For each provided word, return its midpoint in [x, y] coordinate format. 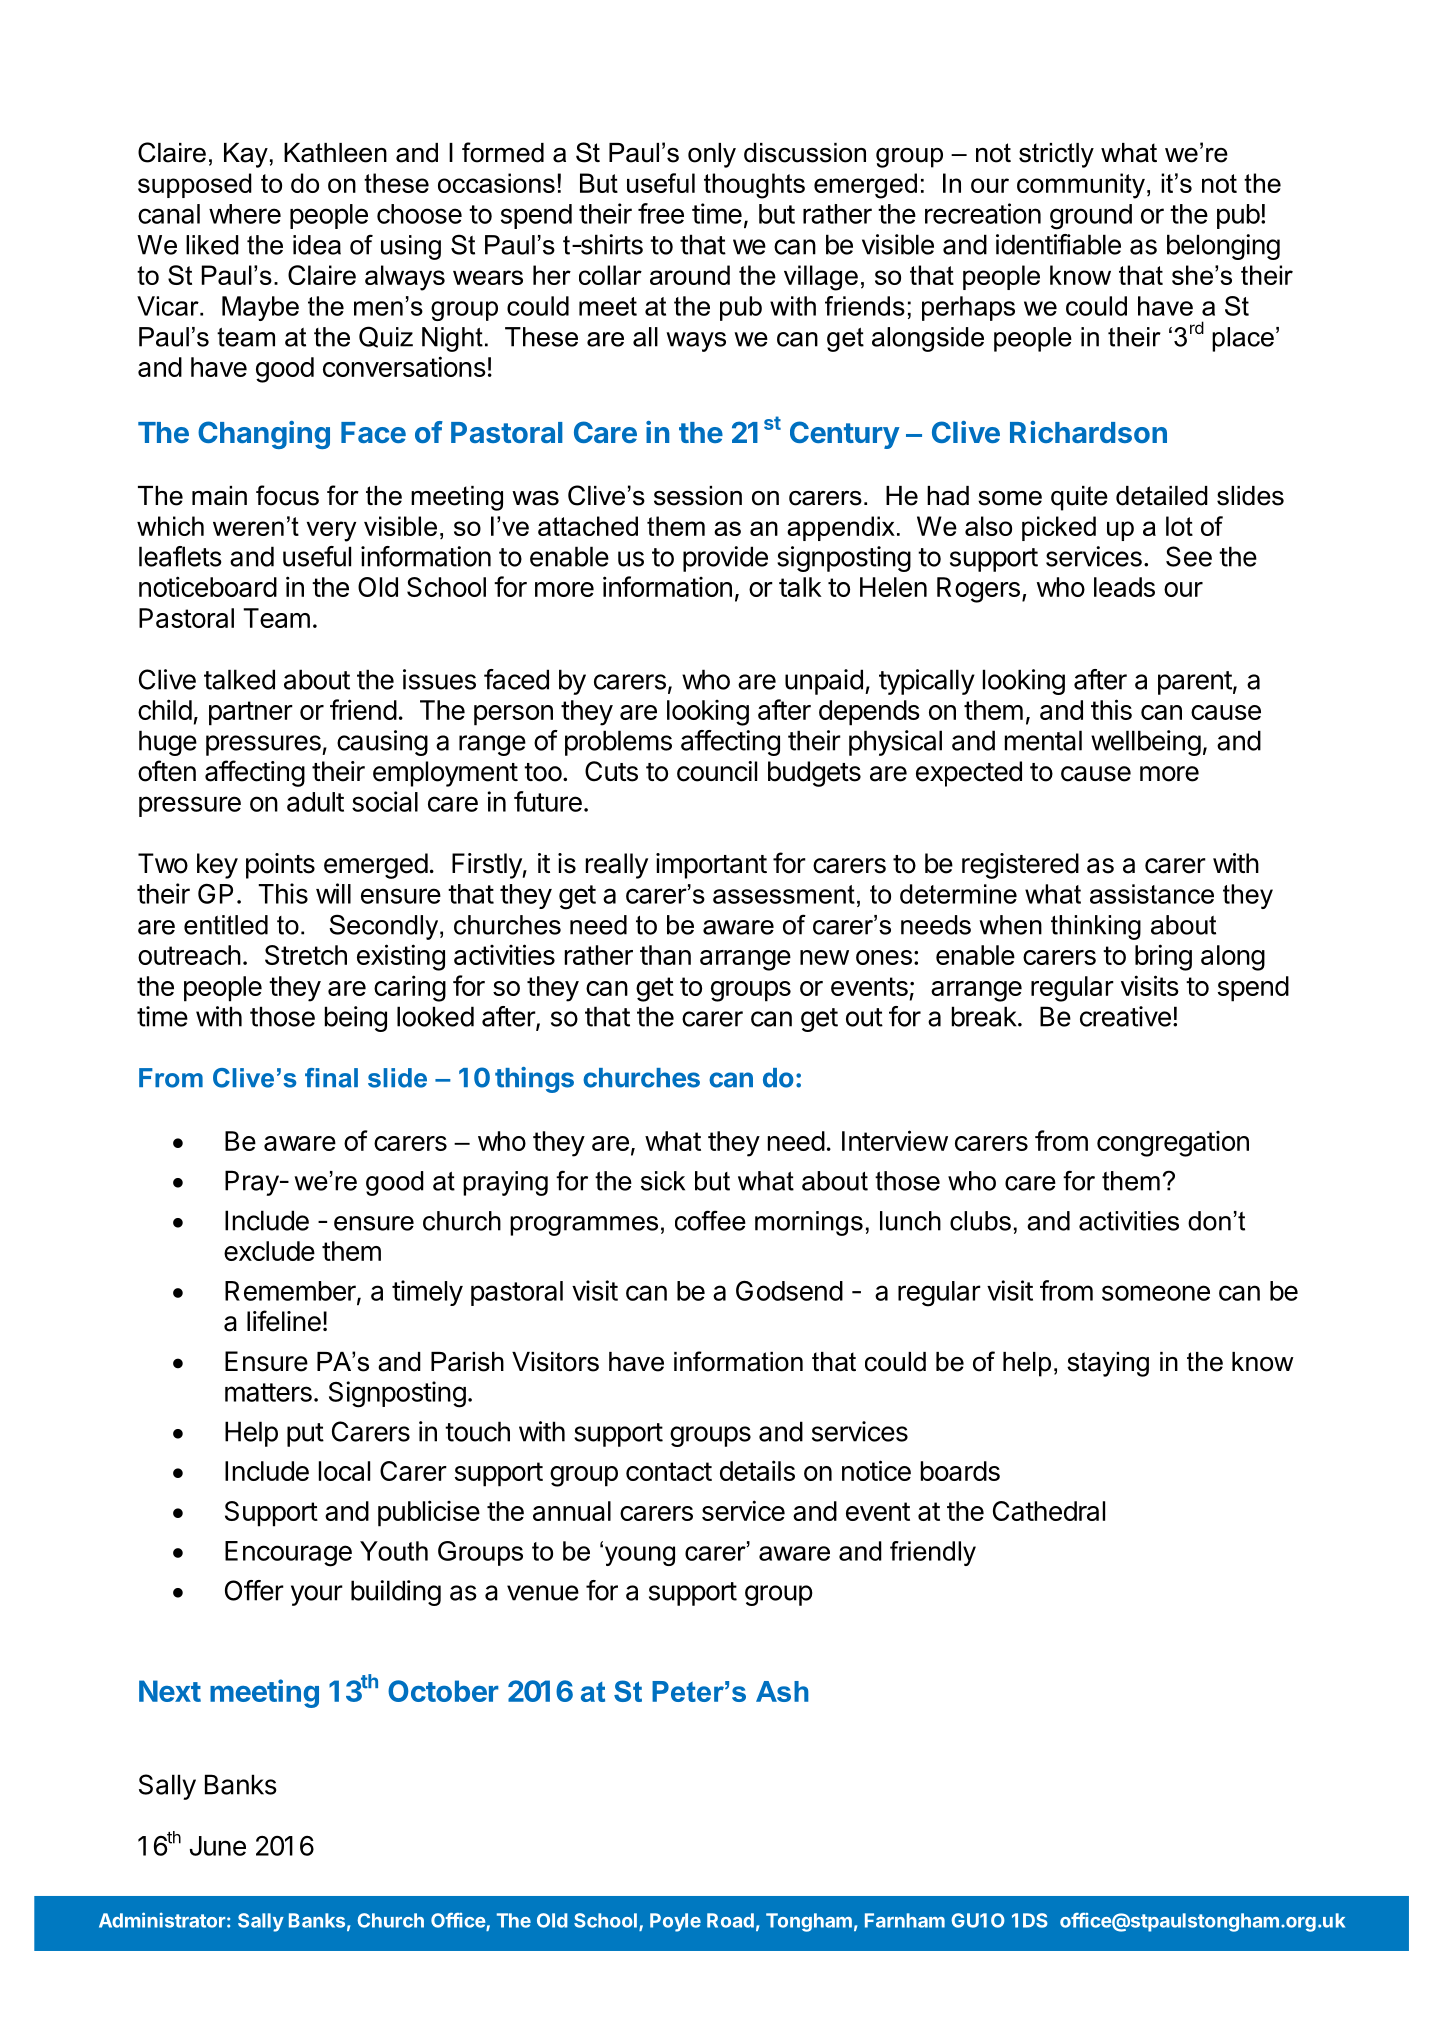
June [218, 1846]
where [245, 214]
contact [669, 1471]
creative [1125, 1016]
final [331, 1078]
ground [1091, 217]
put [305, 1435]
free [661, 213]
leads [1124, 587]
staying [1108, 1364]
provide [725, 559]
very [331, 531]
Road [730, 1920]
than [665, 955]
